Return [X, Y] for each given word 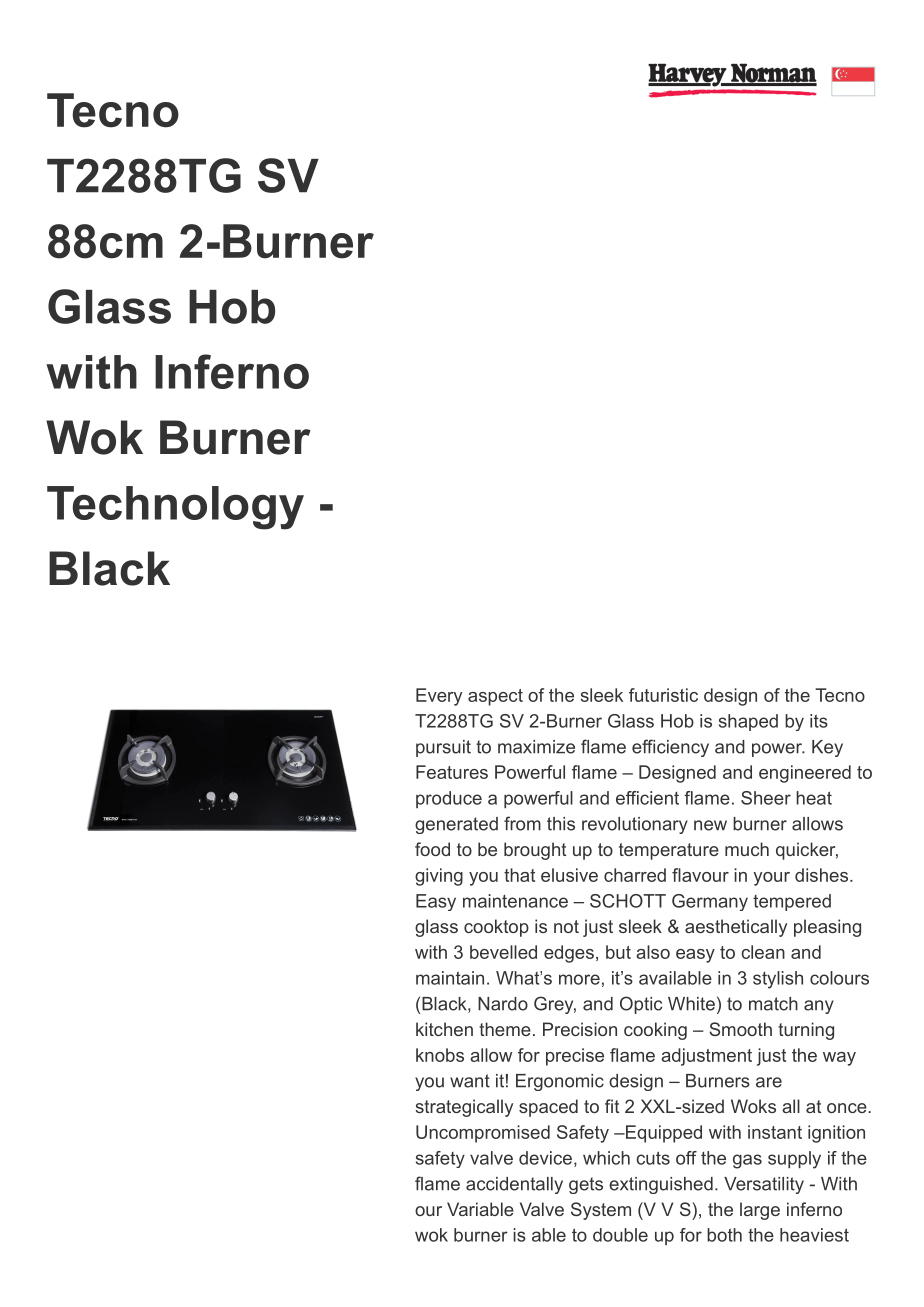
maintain [450, 978]
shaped [748, 722]
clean [763, 952]
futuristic [663, 695]
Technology [175, 508]
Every [439, 697]
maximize [536, 747]
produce [449, 799]
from [522, 823]
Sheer [766, 798]
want [470, 1081]
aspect [495, 697]
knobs [440, 1055]
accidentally [514, 1185]
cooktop [496, 928]
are [769, 1082]
